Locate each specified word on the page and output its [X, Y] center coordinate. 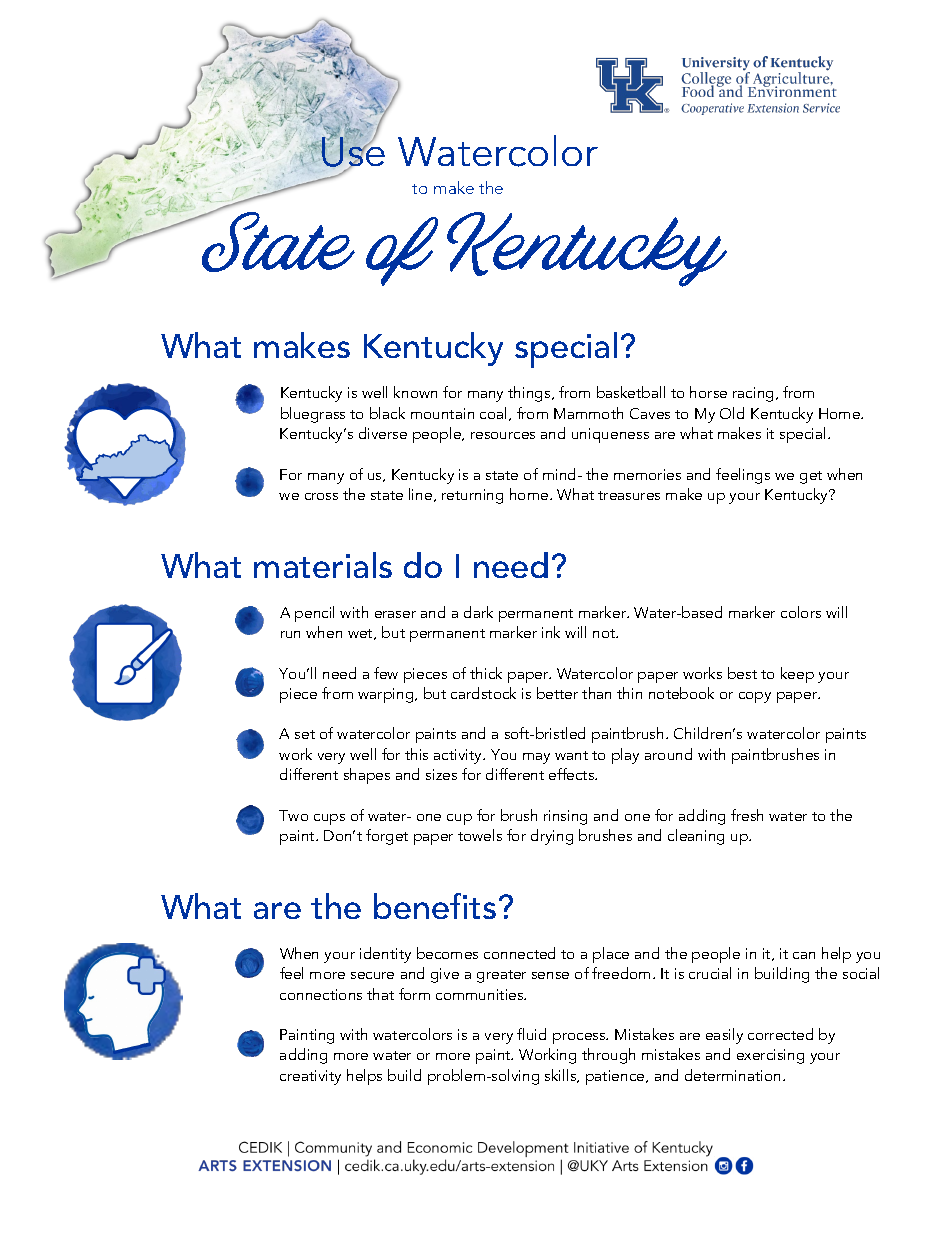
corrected [780, 1034]
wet [361, 634]
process [580, 1038]
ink [551, 632]
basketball [631, 392]
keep [797, 675]
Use [353, 153]
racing [753, 394]
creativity [310, 1077]
